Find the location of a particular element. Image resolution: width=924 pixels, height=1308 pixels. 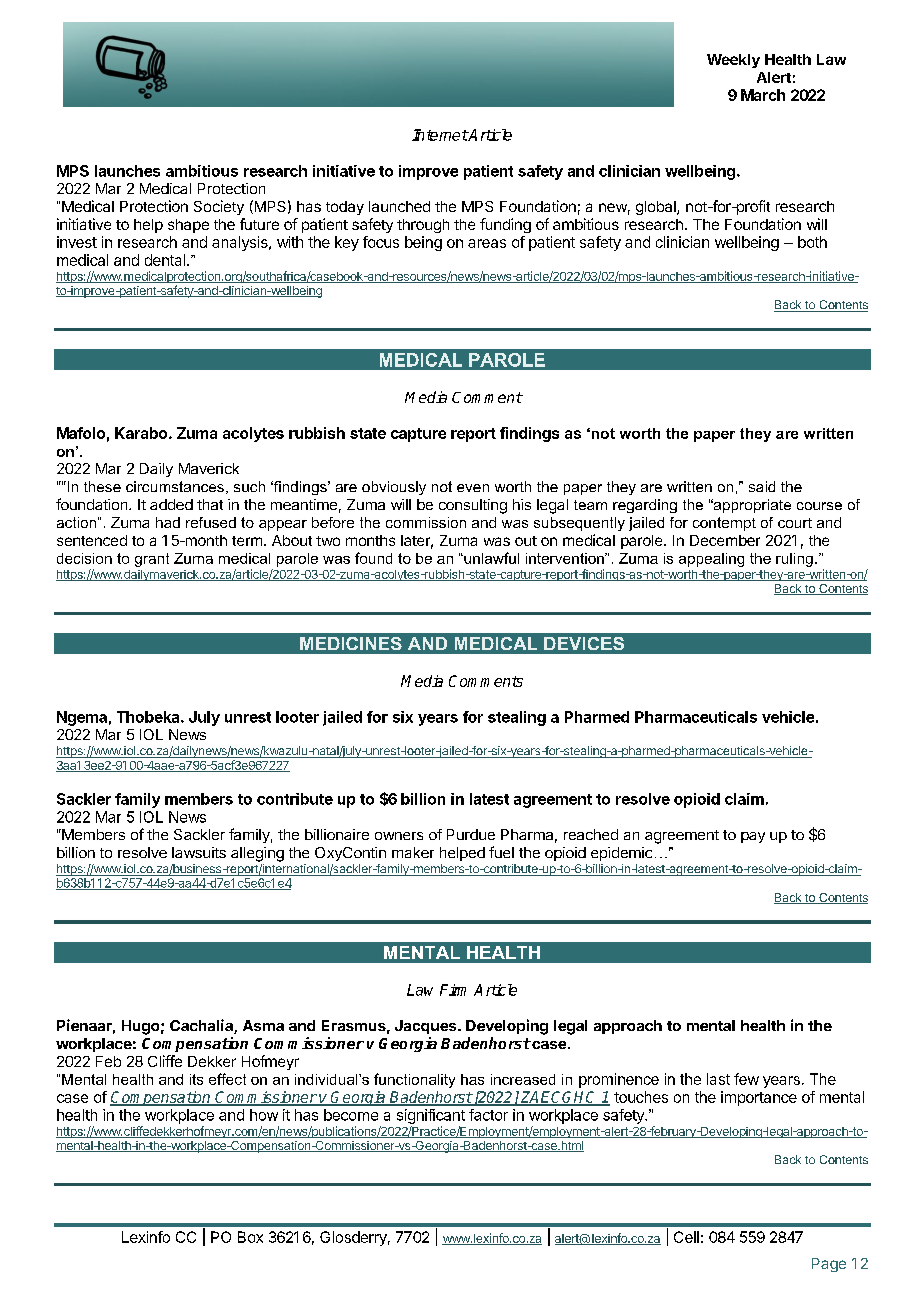

Internet is located at coordinates (440, 135).
